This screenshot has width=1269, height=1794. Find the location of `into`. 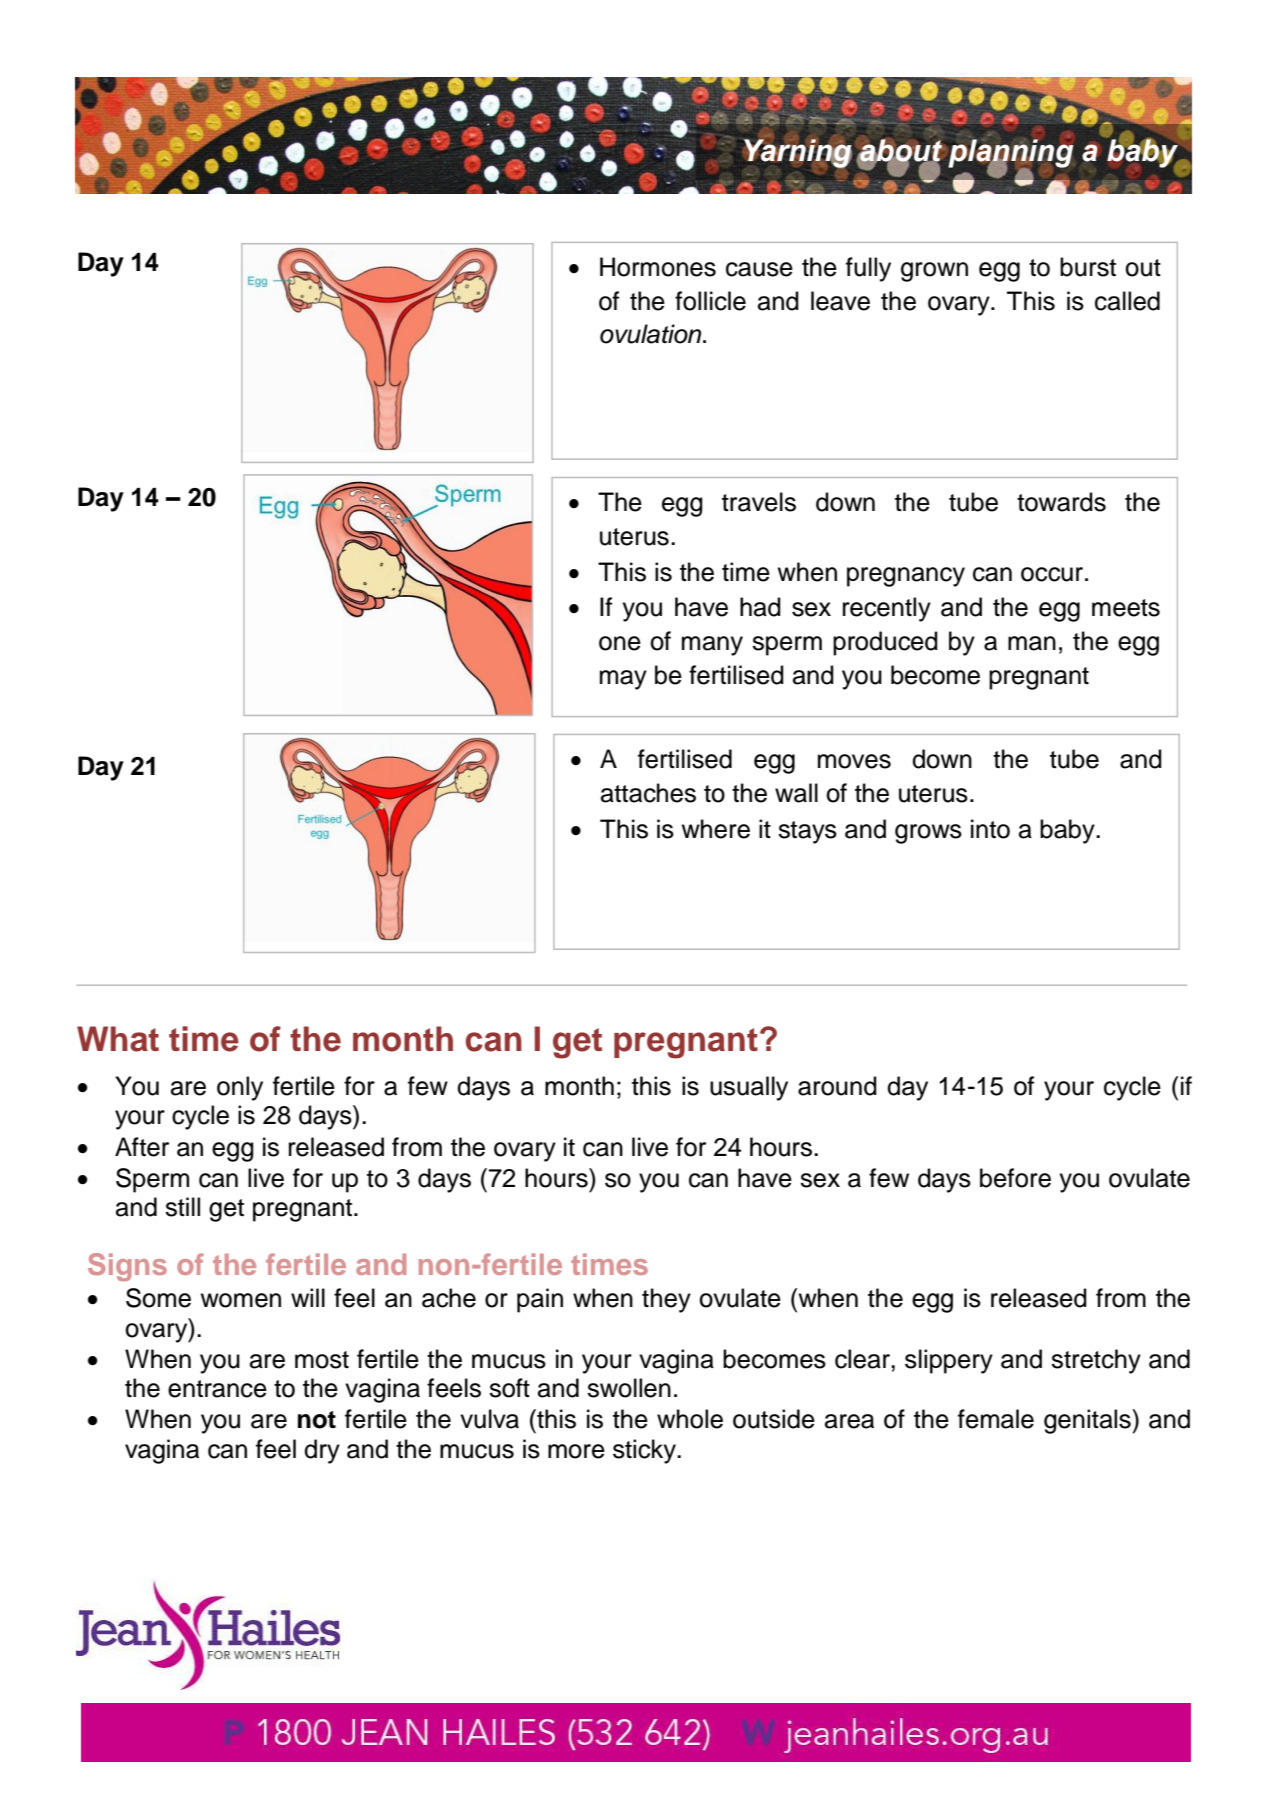

into is located at coordinates (990, 829).
